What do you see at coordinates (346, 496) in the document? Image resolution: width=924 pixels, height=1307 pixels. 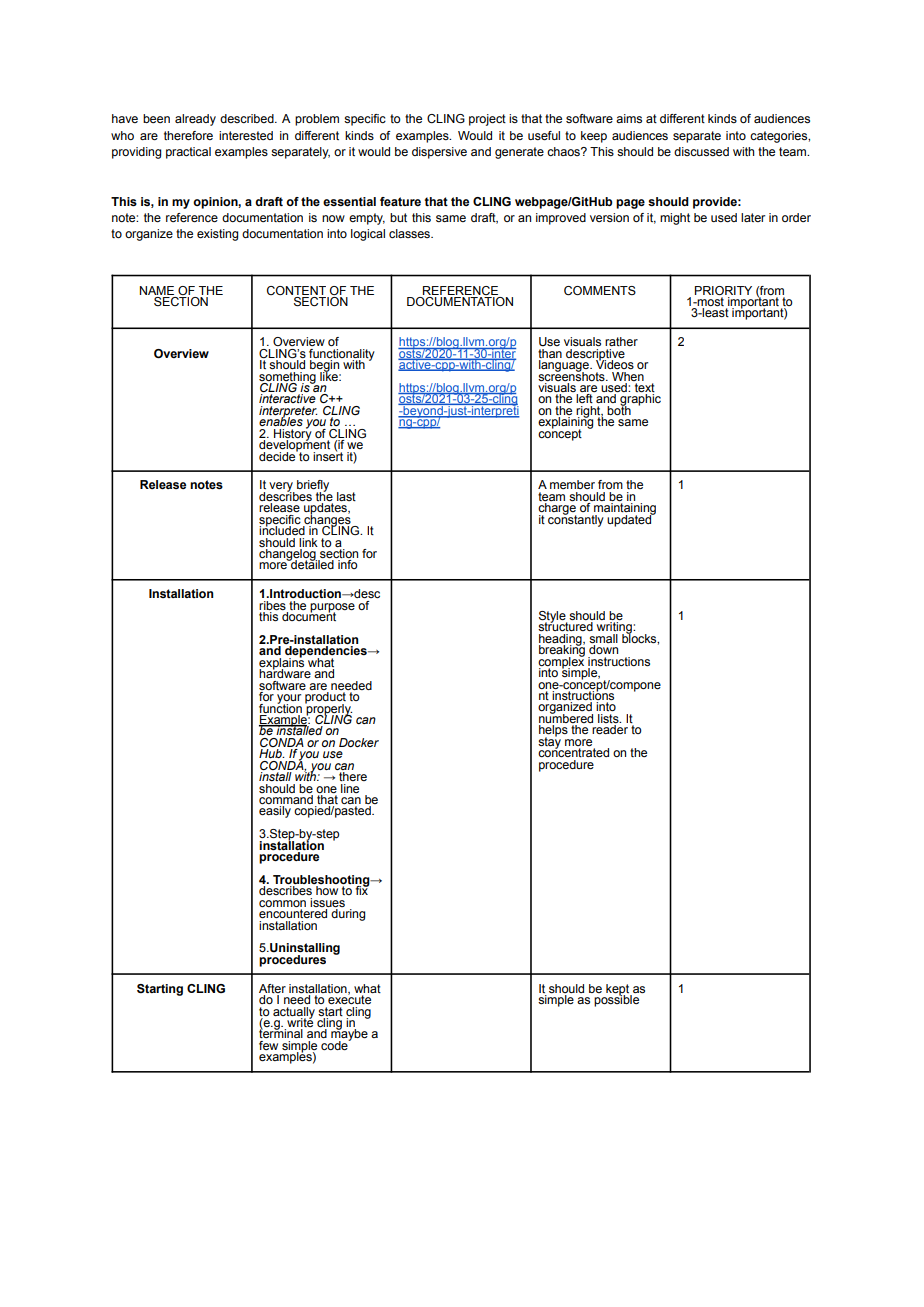 I see `last` at bounding box center [346, 496].
